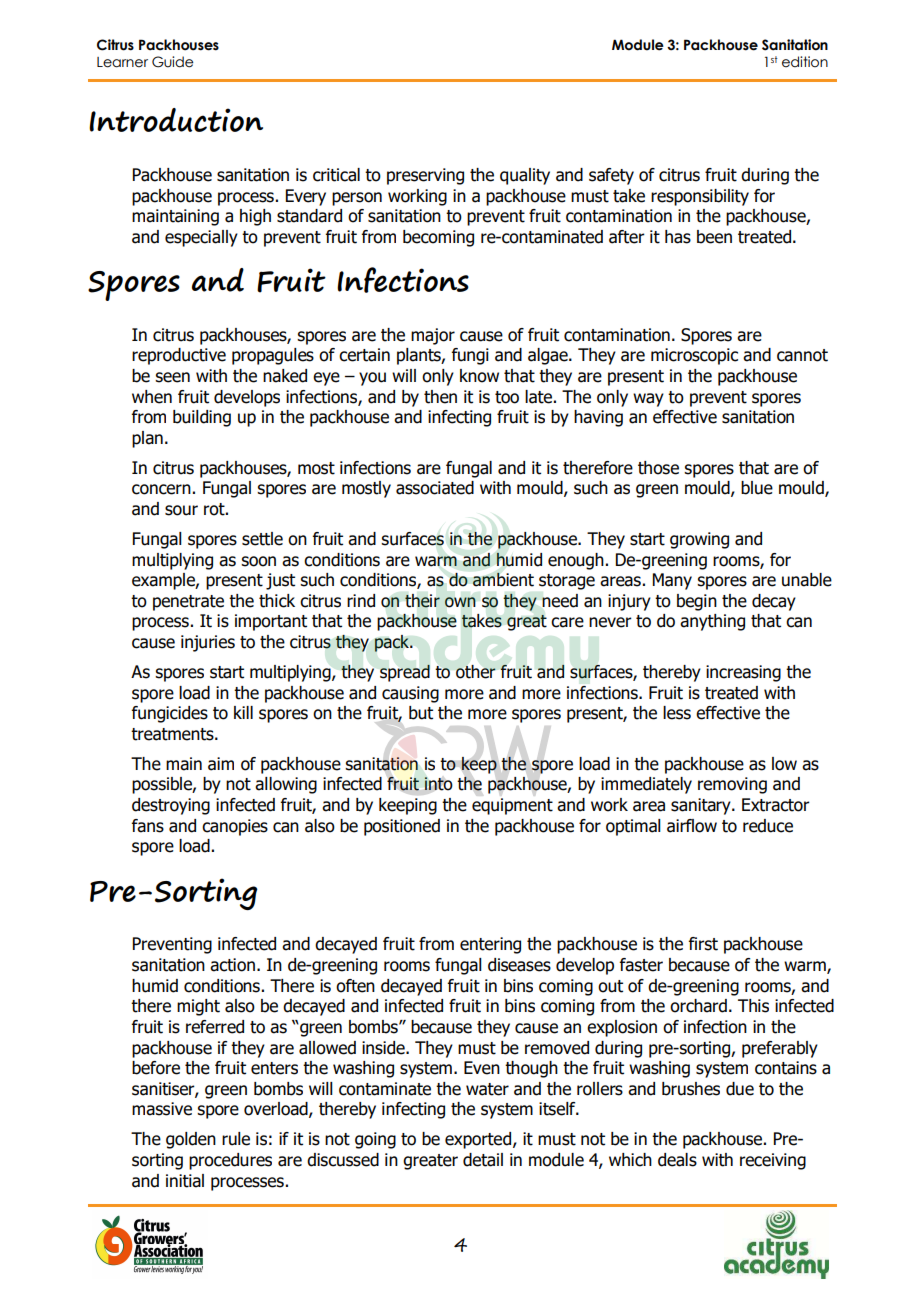 The image size is (924, 1308). Describe the element at coordinates (176, 120) in the screenshot. I see `Introduction` at that location.
